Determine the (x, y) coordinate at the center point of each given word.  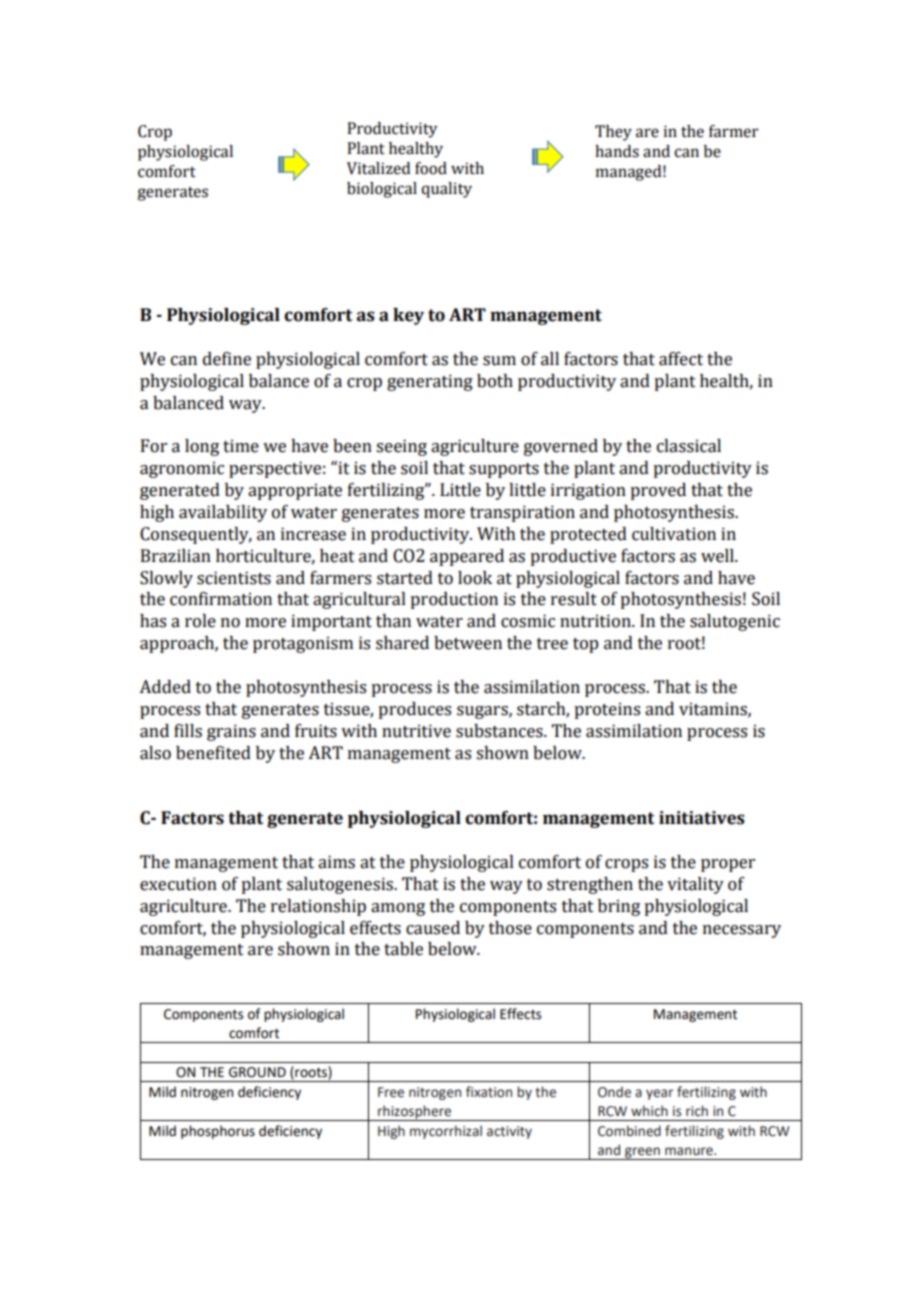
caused (433, 928)
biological (382, 190)
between (468, 643)
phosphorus (218, 1132)
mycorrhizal (446, 1132)
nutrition (596, 621)
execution (178, 884)
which (649, 1111)
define (227, 359)
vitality (695, 885)
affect (681, 359)
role (200, 621)
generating (430, 382)
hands (617, 151)
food (431, 168)
